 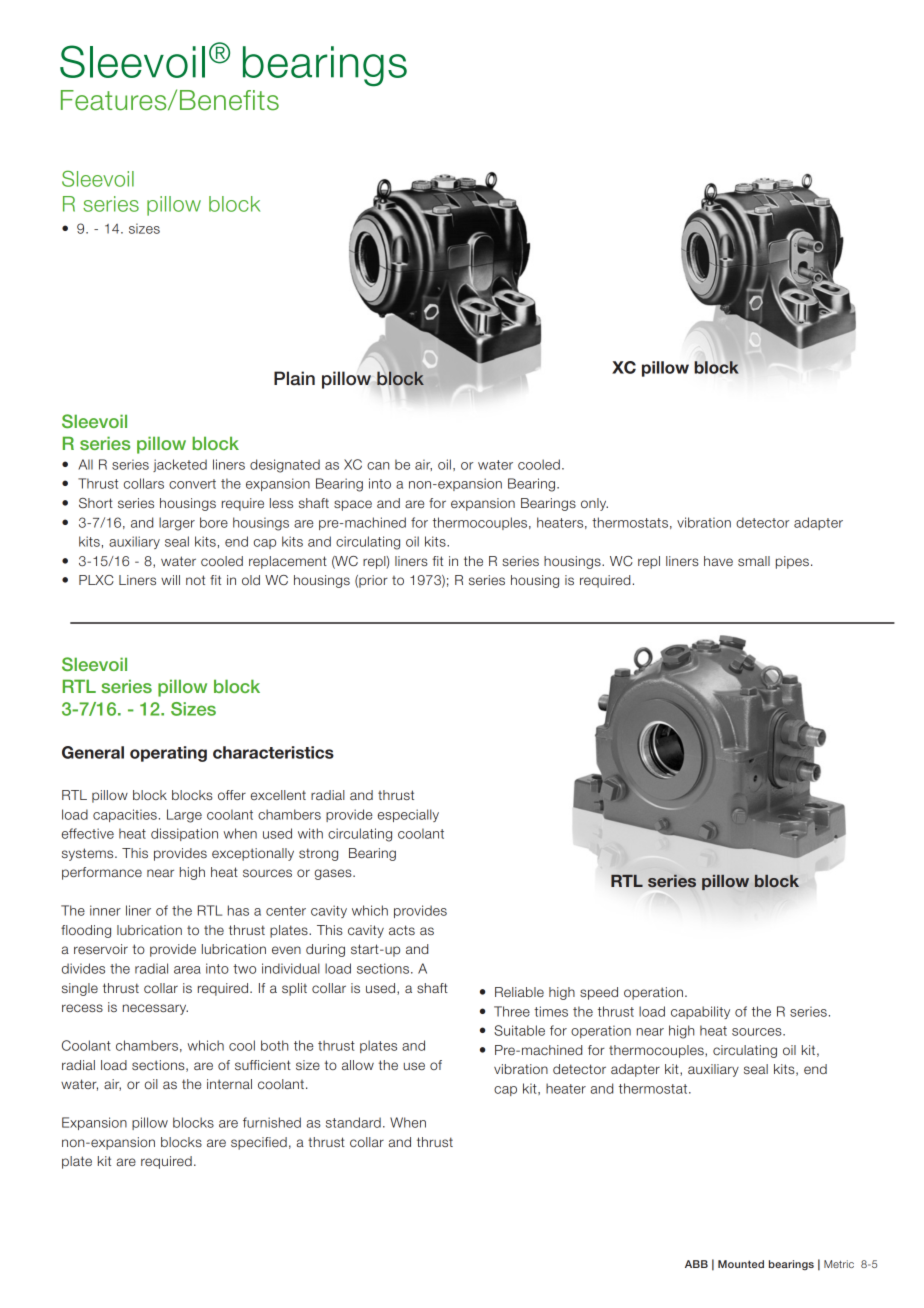 I want to click on area, so click(x=187, y=970).
